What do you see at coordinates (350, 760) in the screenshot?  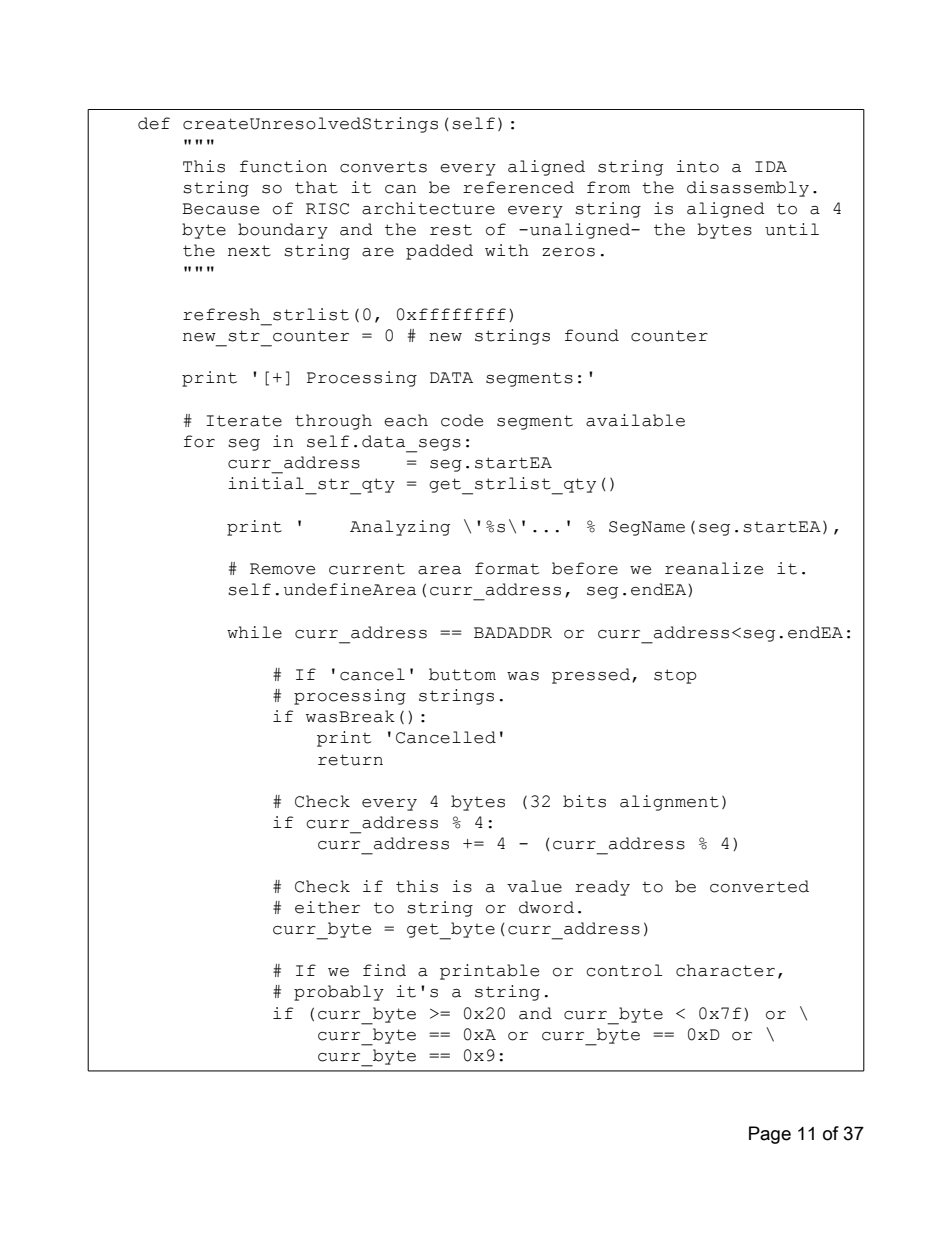 I see `return` at bounding box center [350, 760].
